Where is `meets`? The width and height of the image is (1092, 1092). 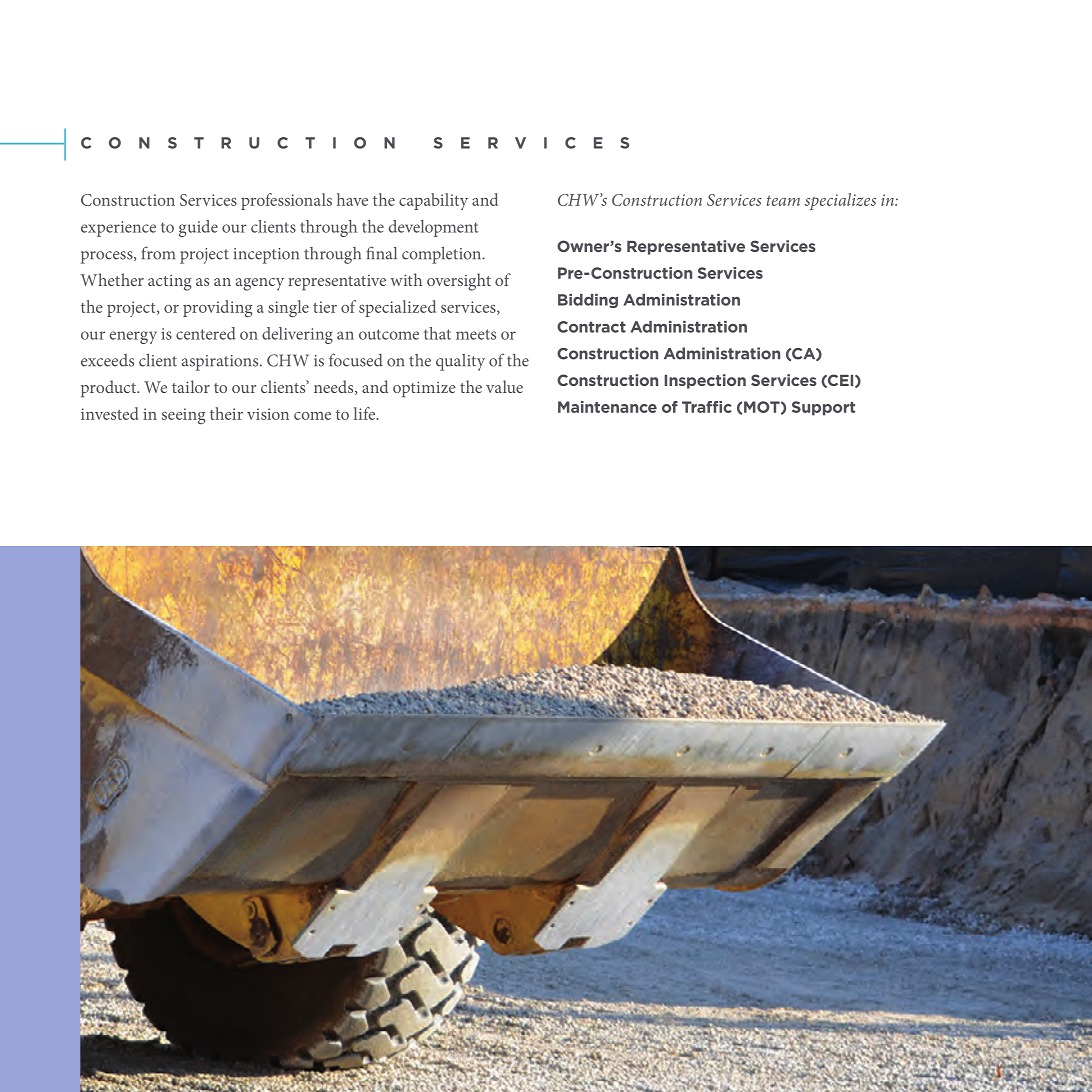 meets is located at coordinates (476, 334).
